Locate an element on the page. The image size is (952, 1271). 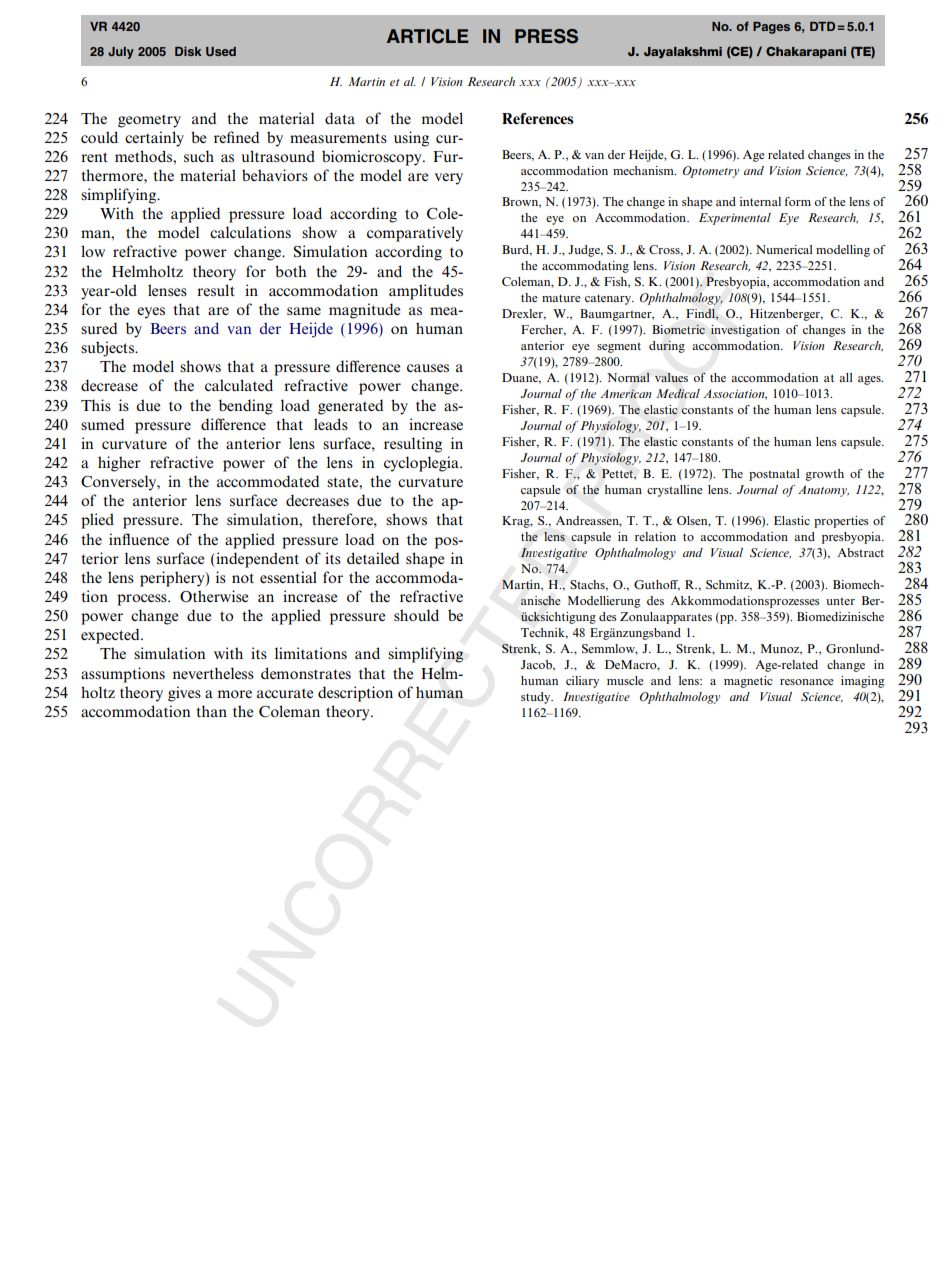
gives is located at coordinates (184, 694).
